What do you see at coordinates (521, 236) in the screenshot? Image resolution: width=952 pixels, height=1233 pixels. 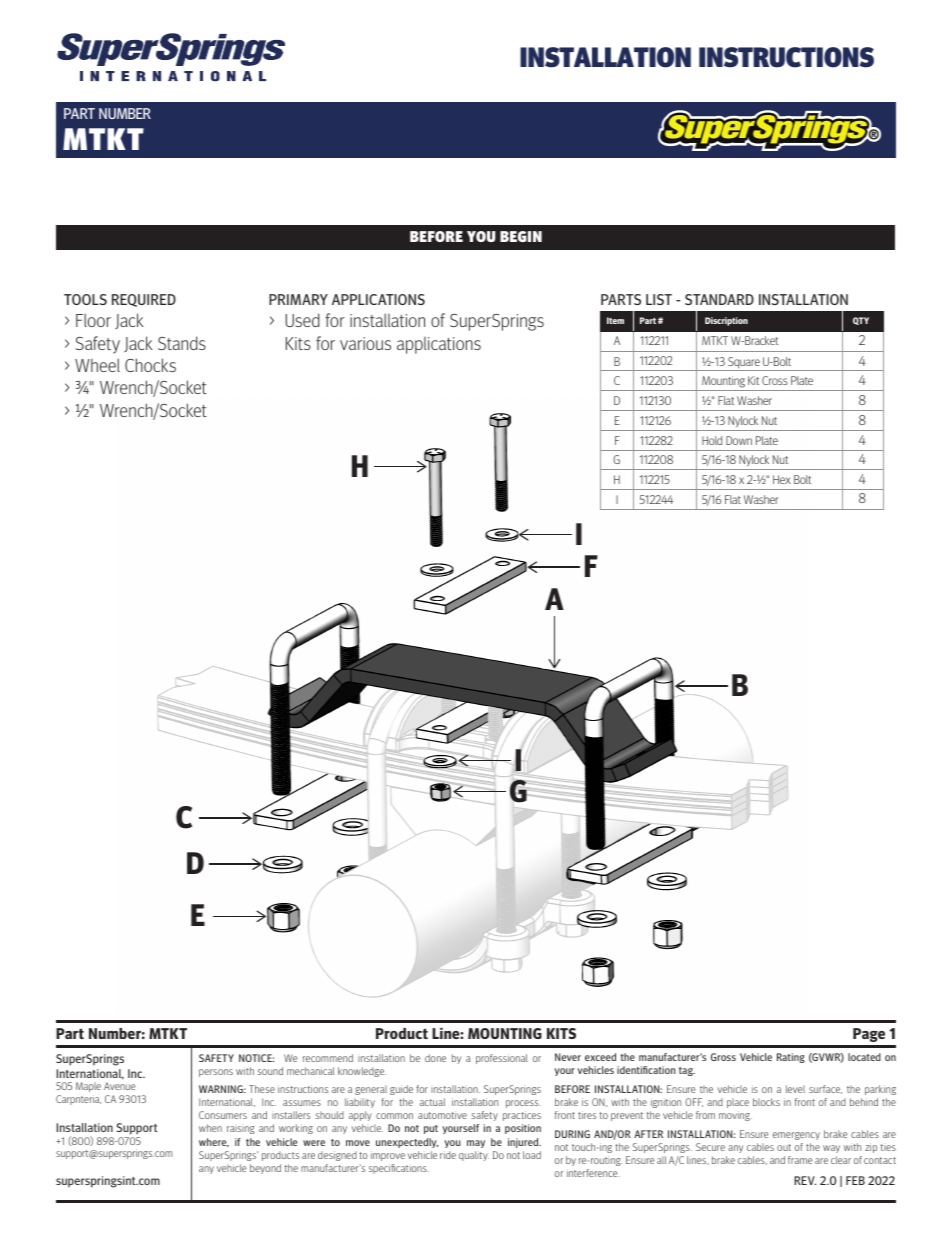 I see `BEGIN` at bounding box center [521, 236].
